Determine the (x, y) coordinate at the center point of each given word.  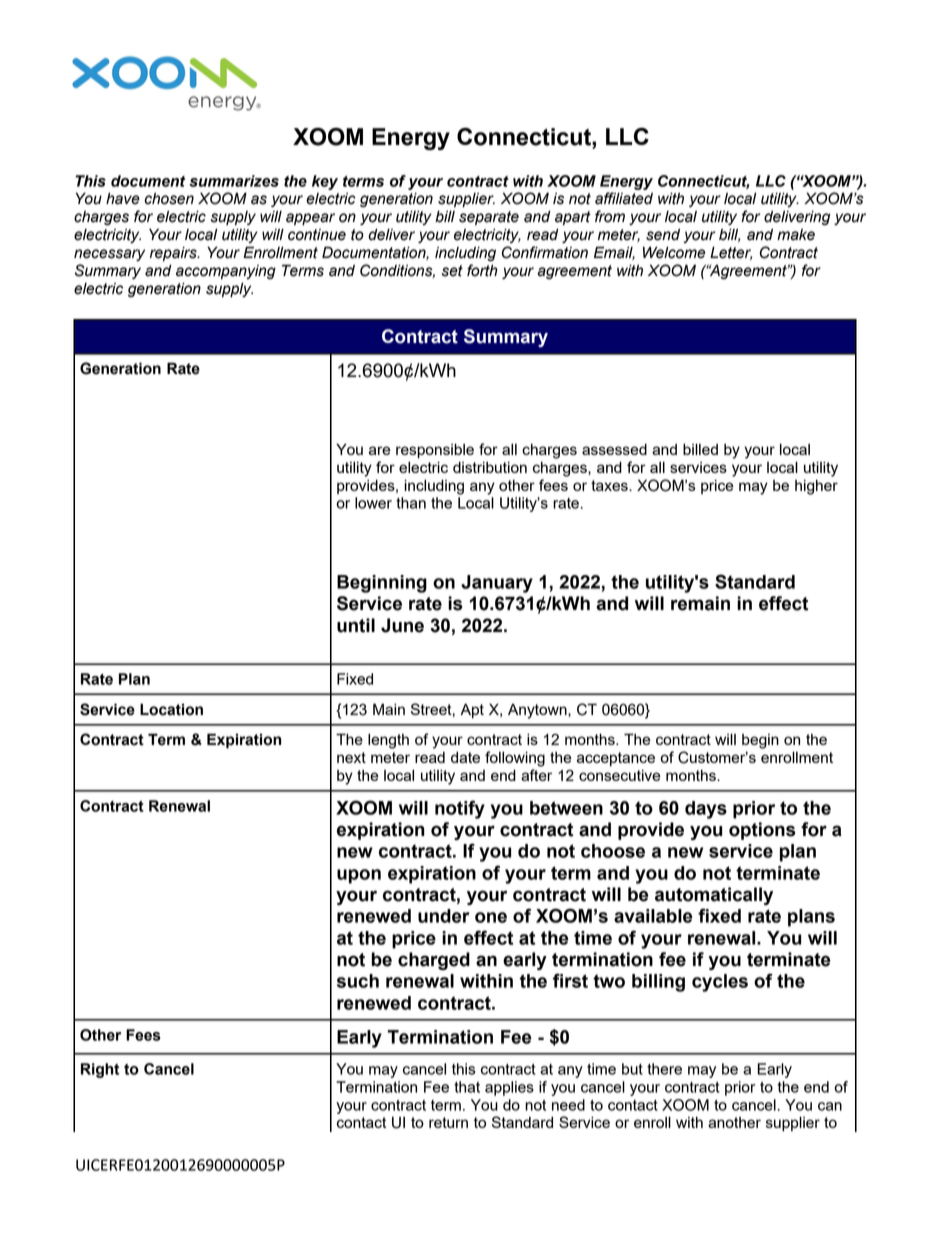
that (467, 1087)
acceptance (616, 759)
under (444, 916)
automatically (714, 896)
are (380, 450)
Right (100, 1070)
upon (359, 876)
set (452, 271)
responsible (435, 451)
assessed (614, 449)
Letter (731, 253)
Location (171, 709)
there (664, 1069)
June (402, 625)
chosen (169, 198)
